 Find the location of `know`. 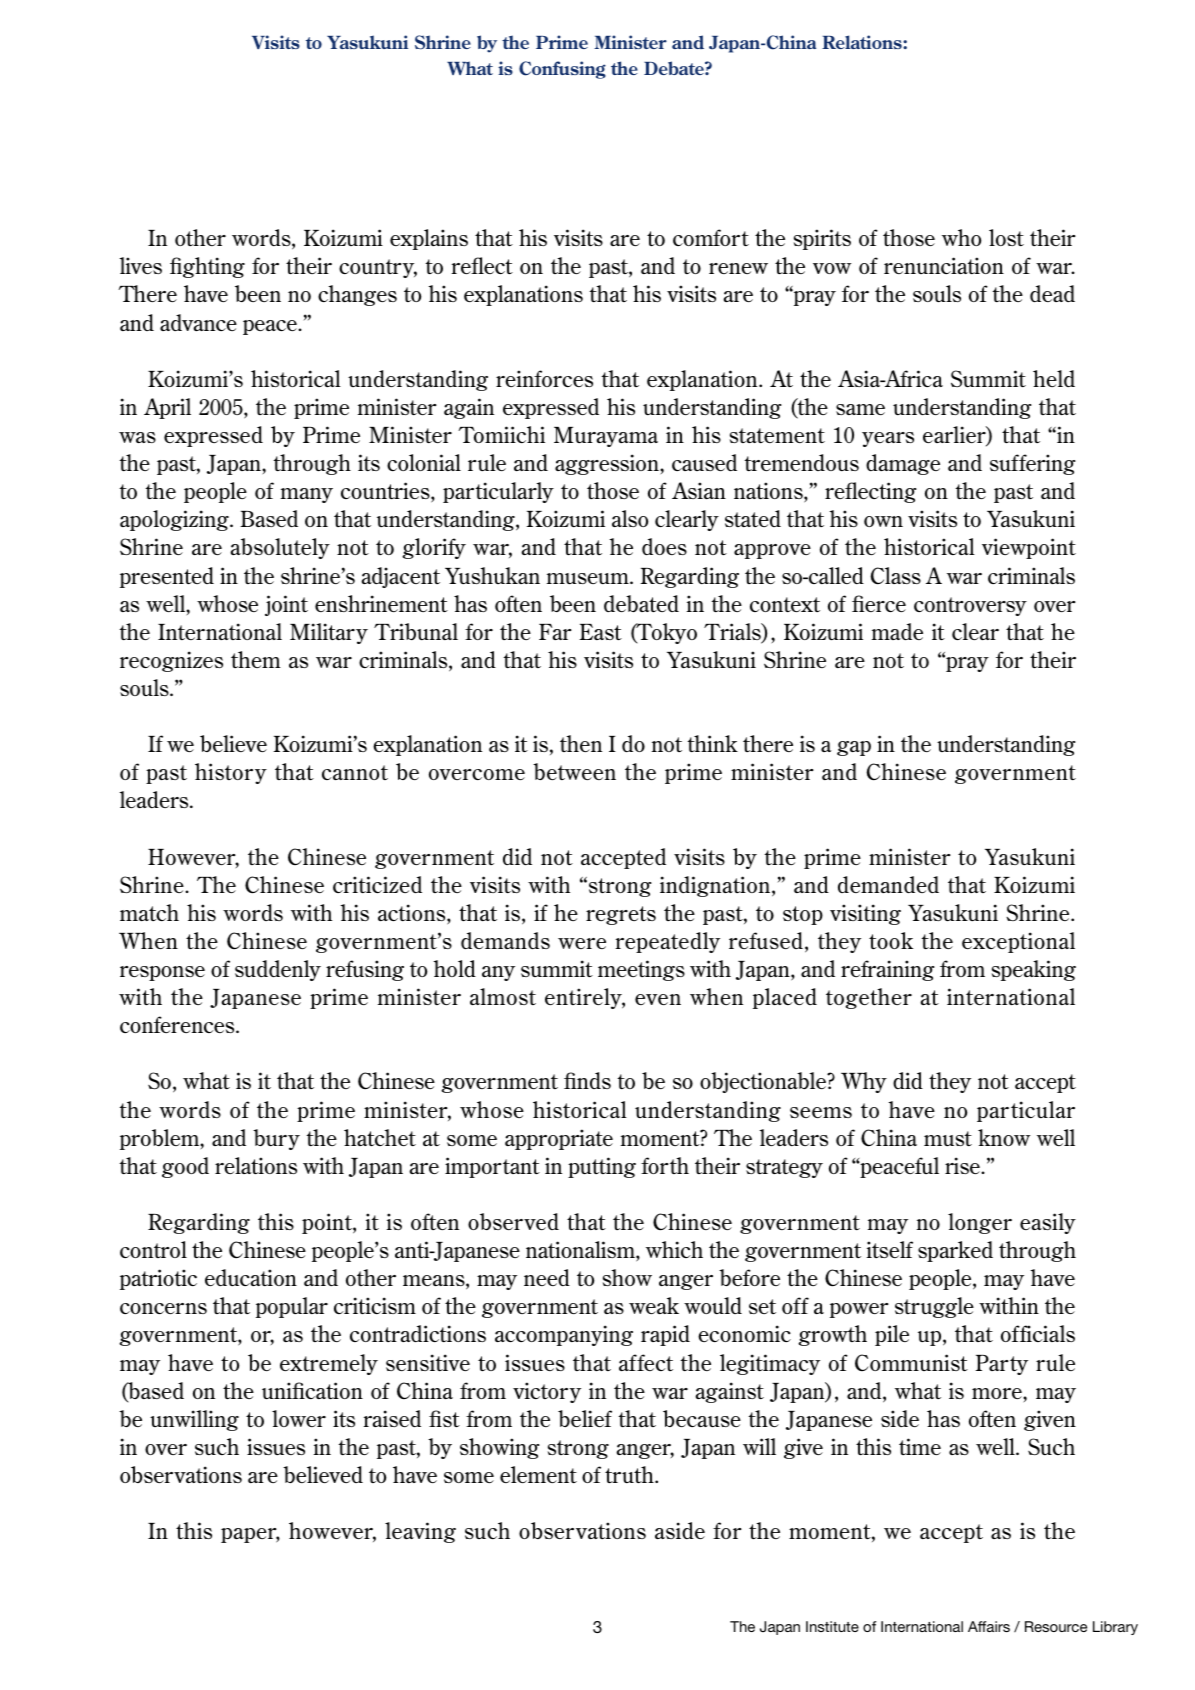

know is located at coordinates (1004, 1137).
